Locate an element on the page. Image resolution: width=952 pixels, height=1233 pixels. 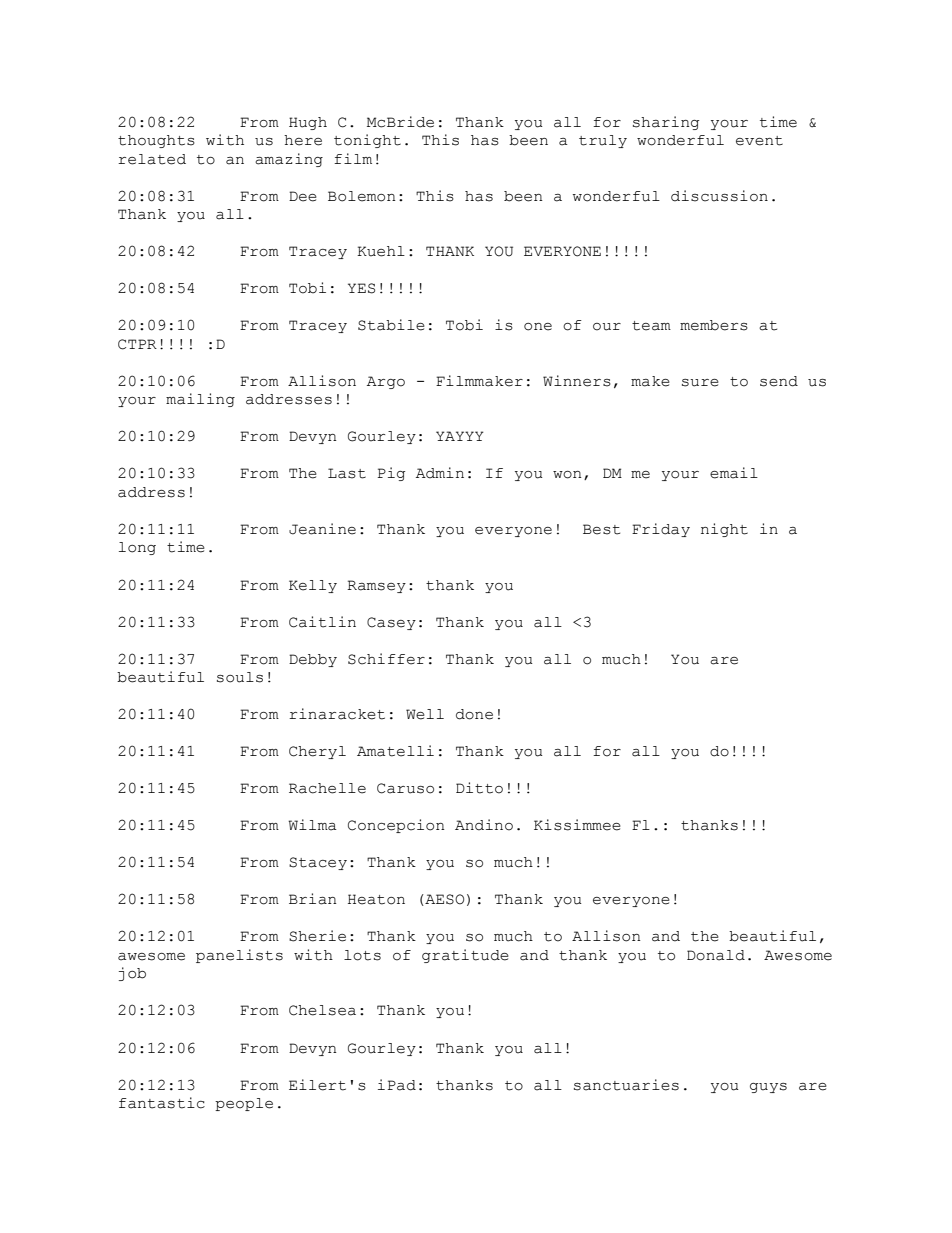
Donald is located at coordinates (716, 955).
